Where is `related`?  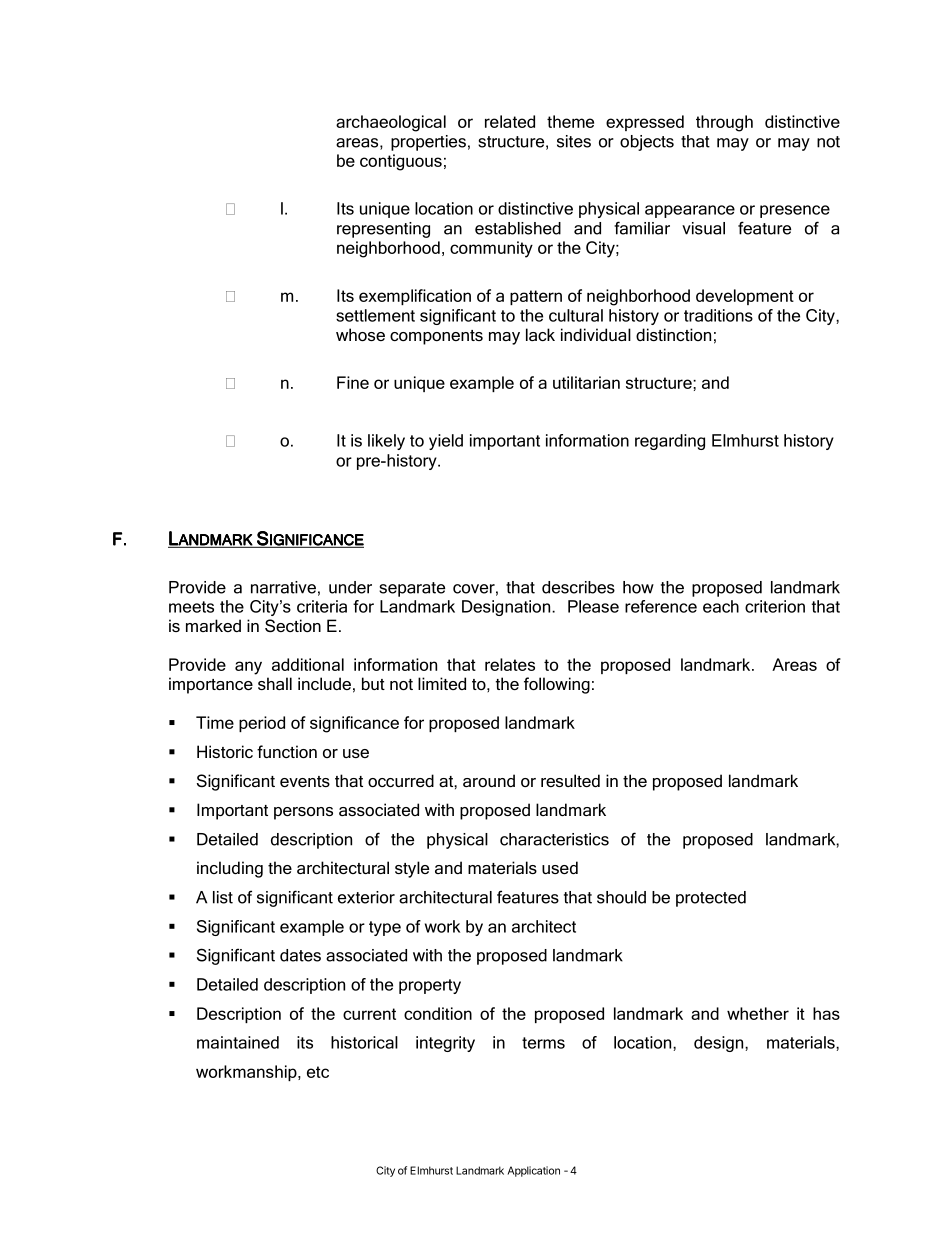 related is located at coordinates (510, 121).
